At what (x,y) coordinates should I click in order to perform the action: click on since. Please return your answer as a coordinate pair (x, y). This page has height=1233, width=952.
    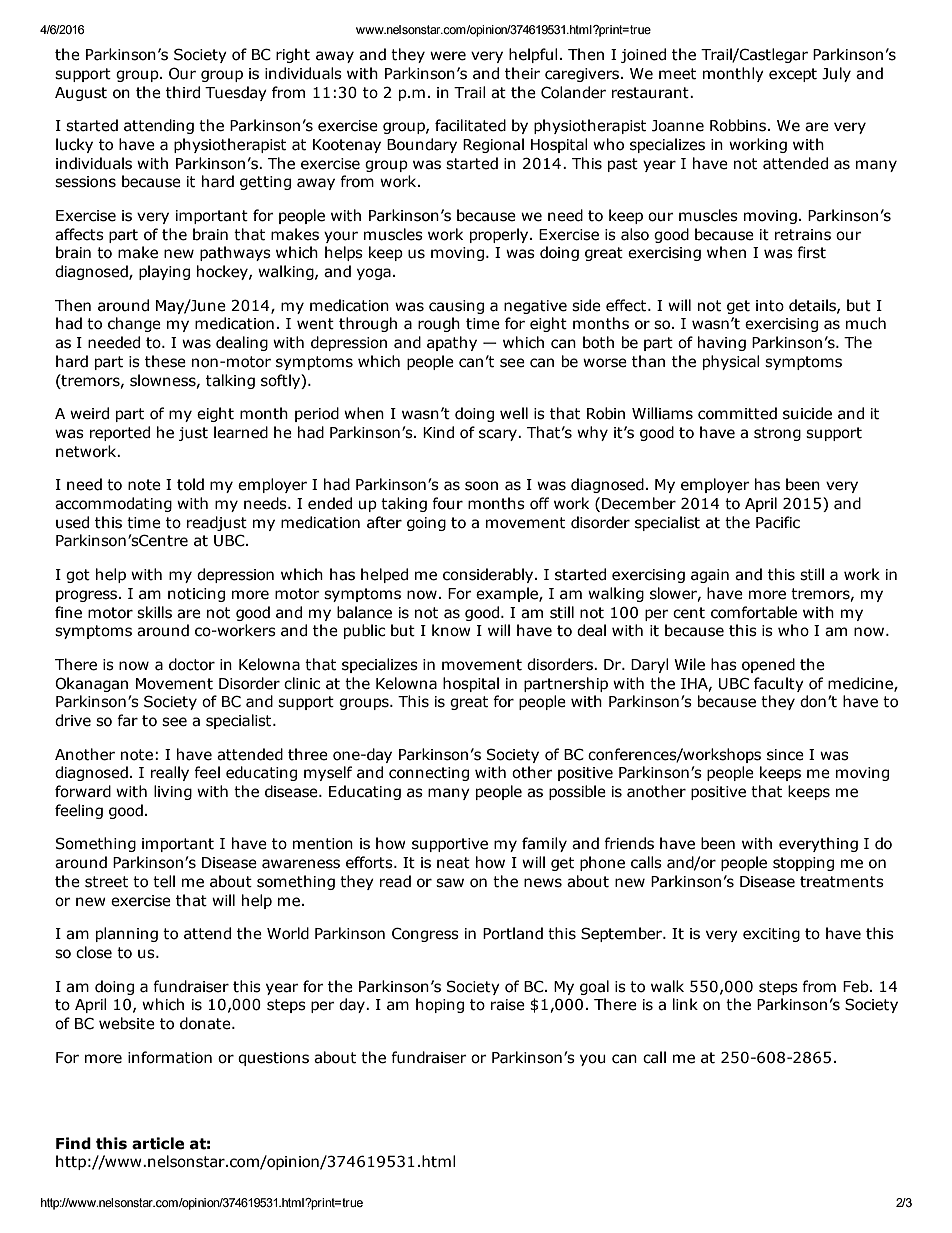
    Looking at the image, I should click on (785, 755).
